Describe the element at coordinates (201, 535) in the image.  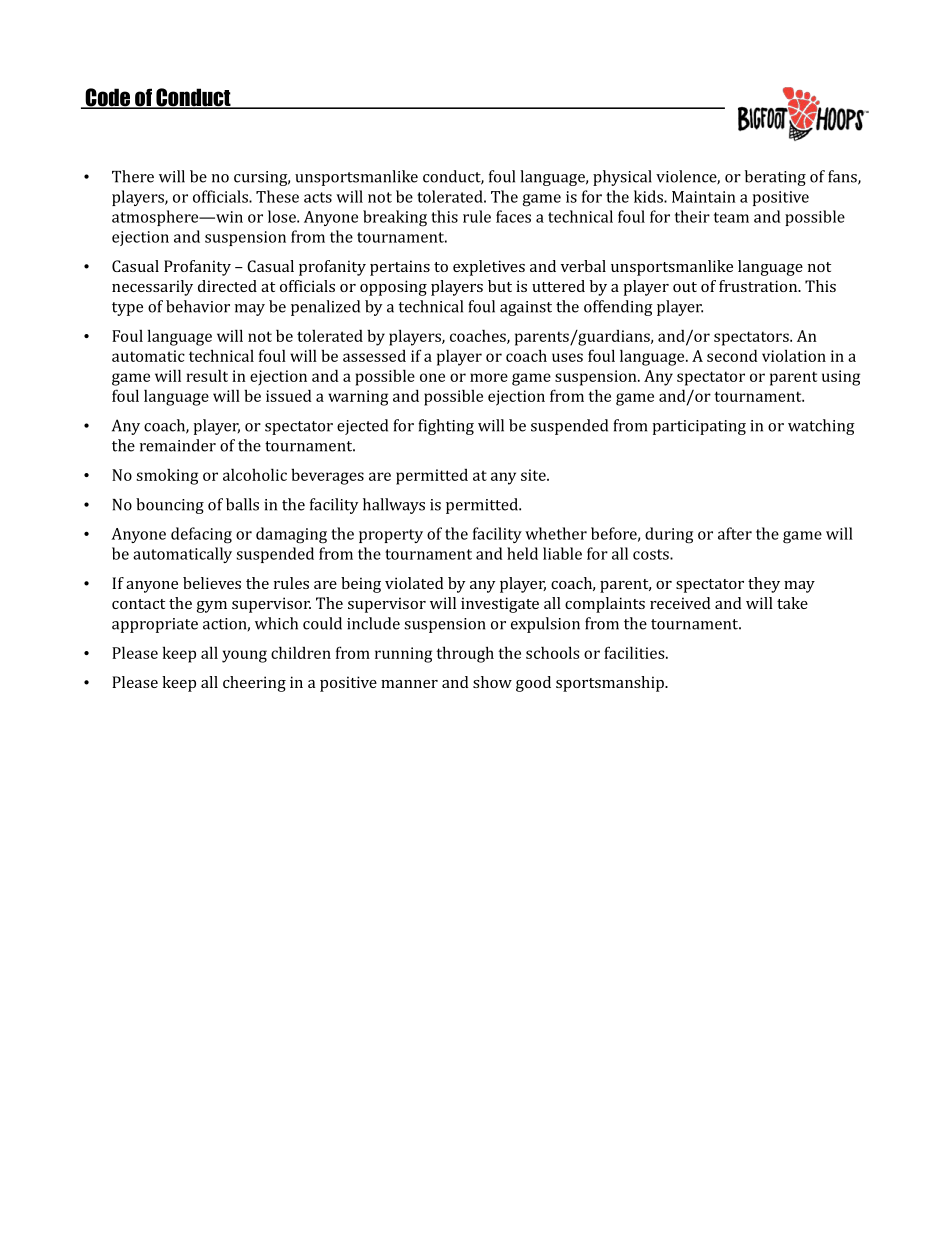
I see `defacing` at that location.
